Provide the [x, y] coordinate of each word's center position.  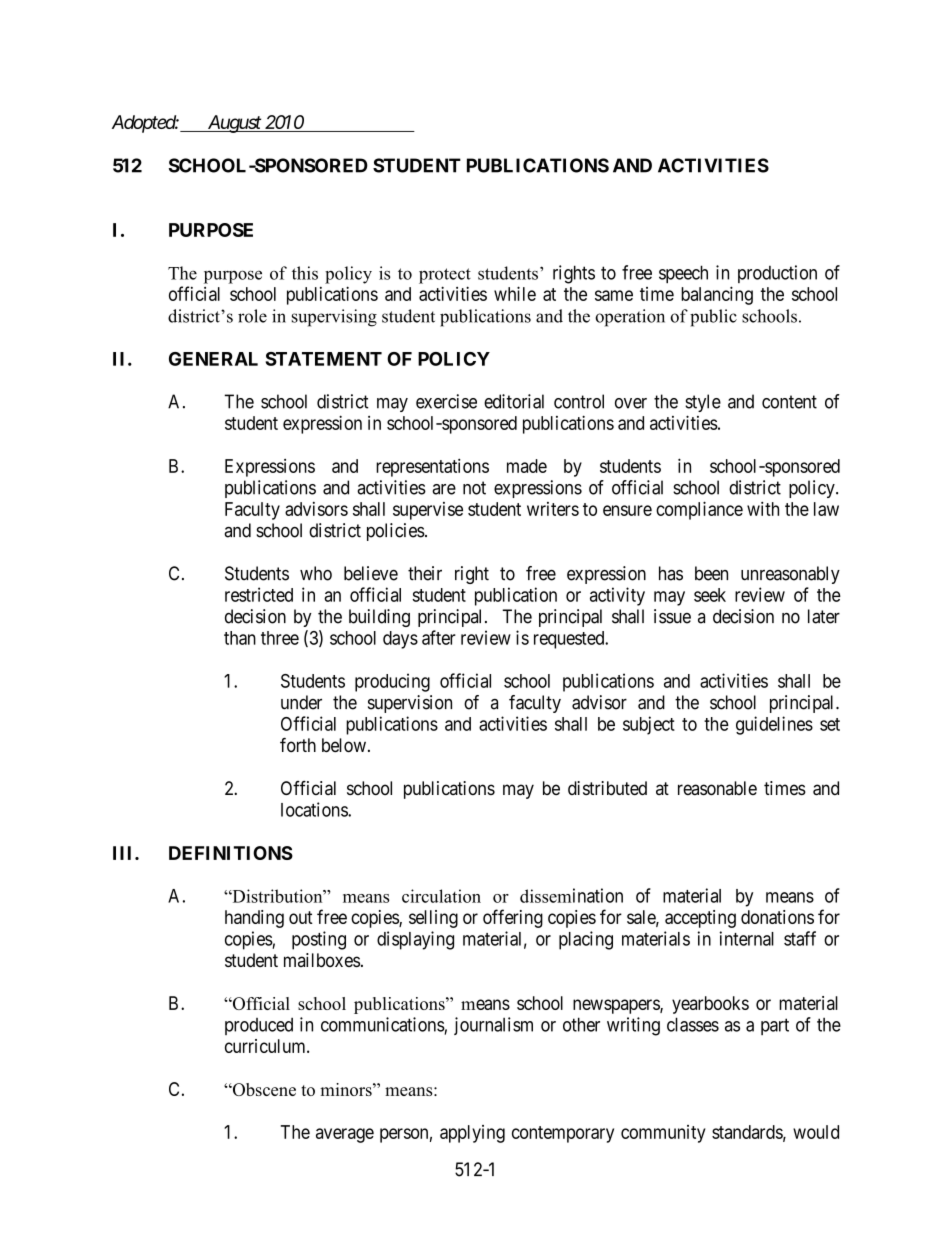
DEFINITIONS [231, 853]
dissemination [571, 895]
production [777, 274]
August [234, 124]
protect [445, 276]
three [280, 638]
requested [570, 640]
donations [777, 917]
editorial [514, 401]
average [345, 1135]
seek [710, 595]
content [789, 402]
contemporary [563, 1134]
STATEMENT [324, 359]
